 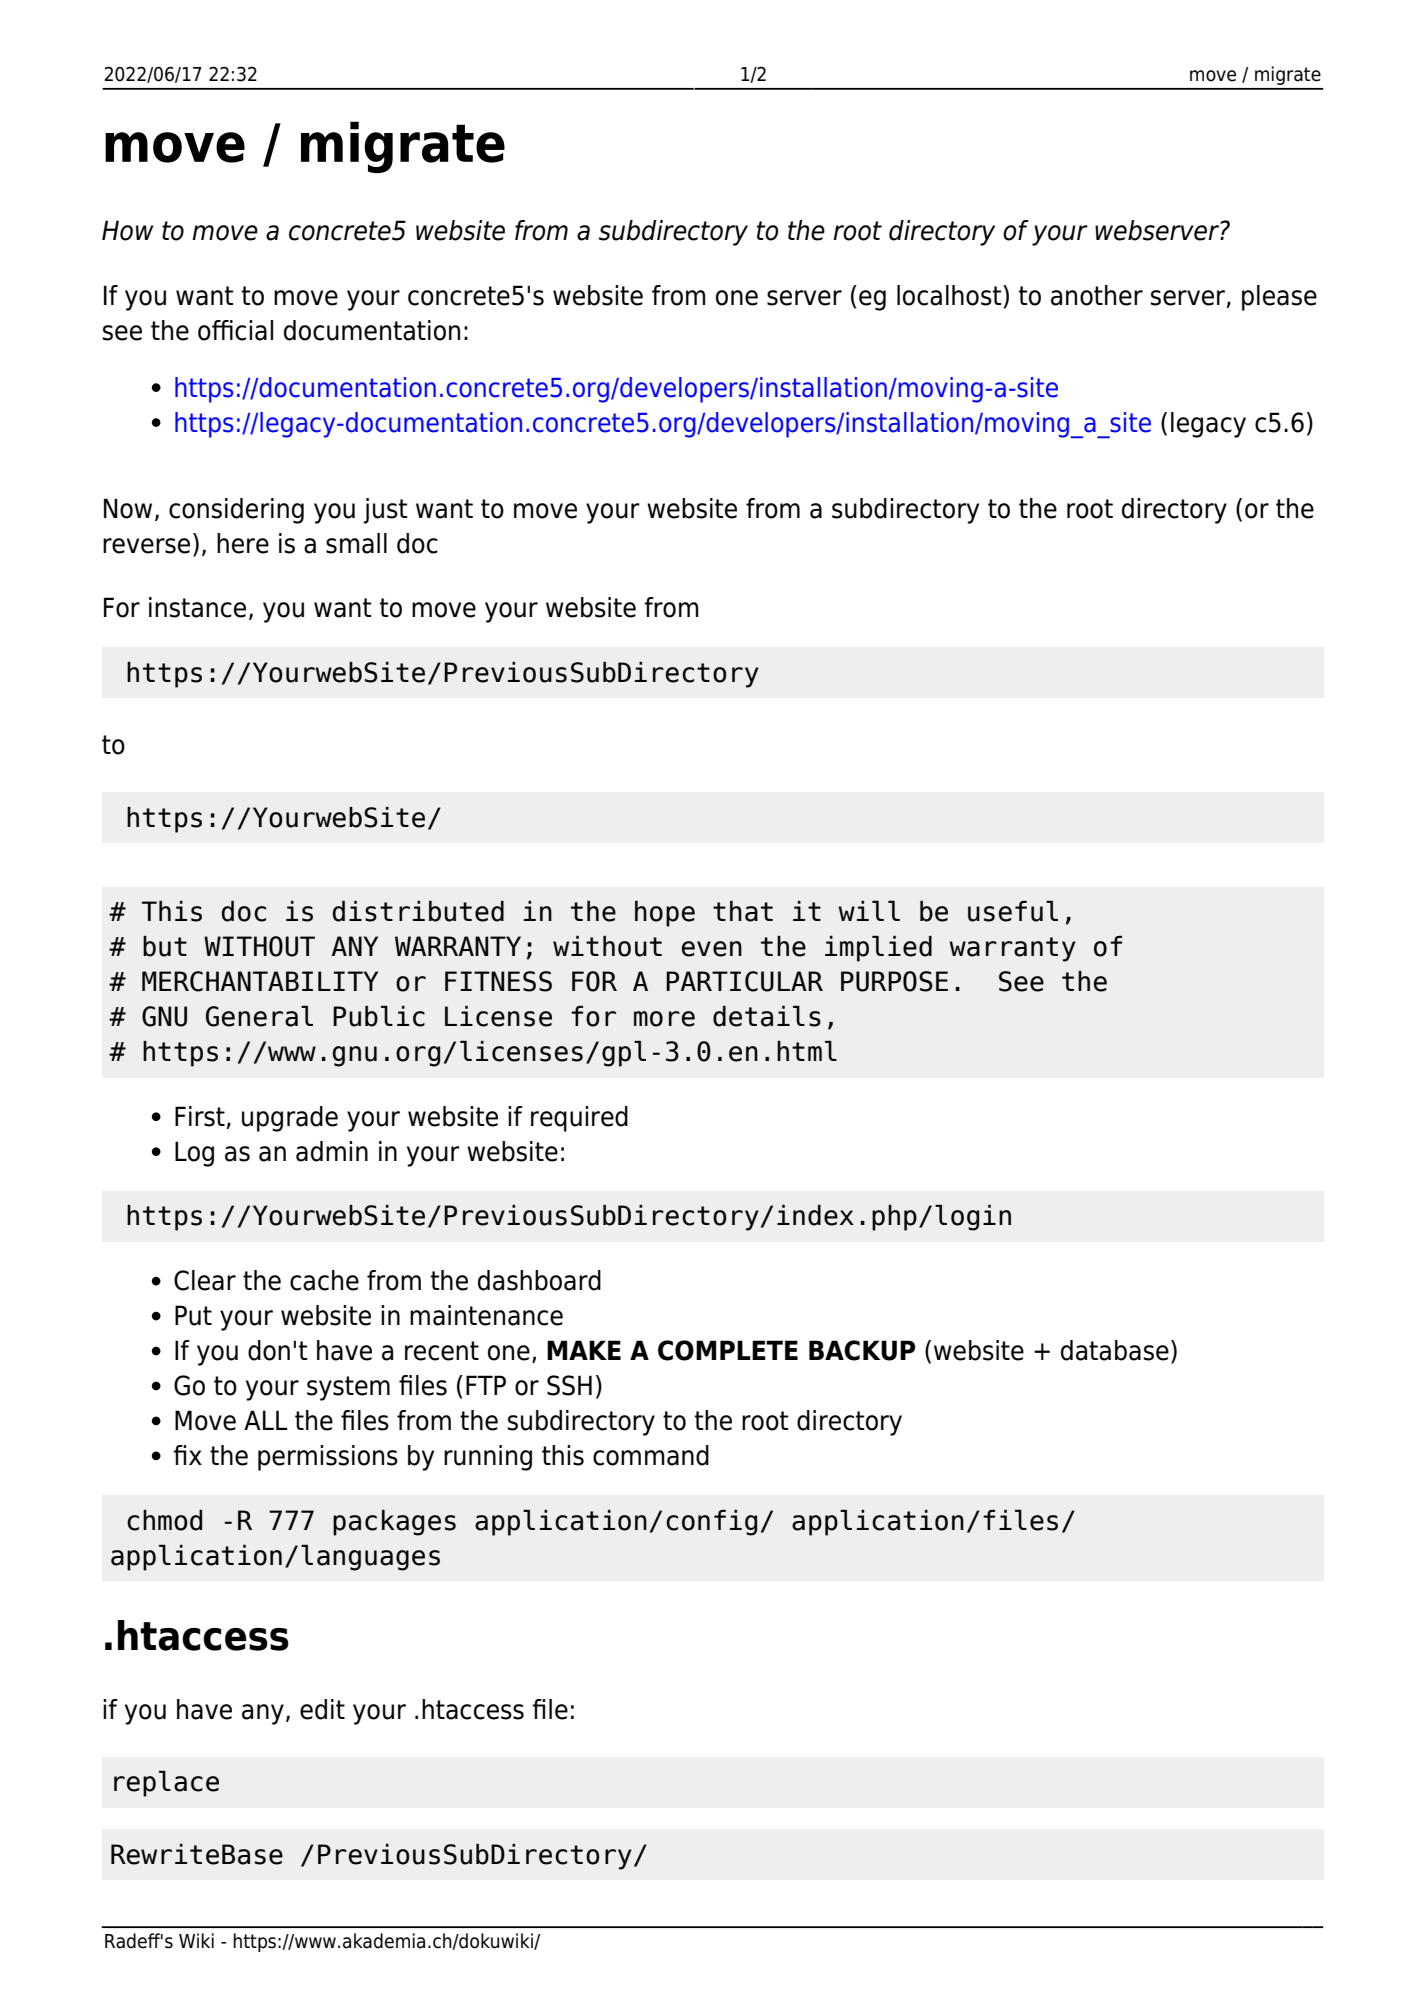 I want to click on edit, so click(x=322, y=1709).
